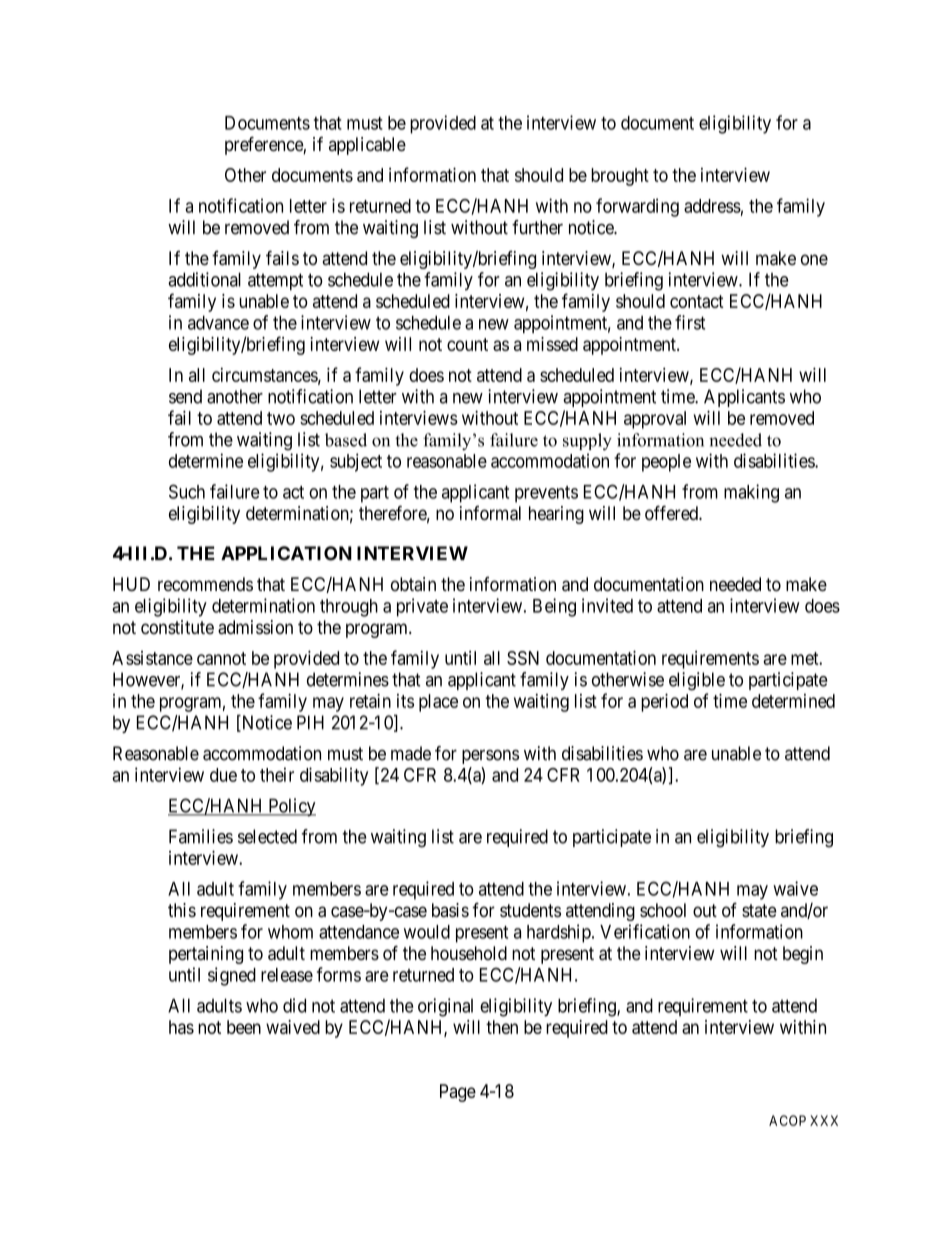 The width and height of the screenshot is (952, 1233). Describe the element at coordinates (458, 1093) in the screenshot. I see `Page` at that location.
